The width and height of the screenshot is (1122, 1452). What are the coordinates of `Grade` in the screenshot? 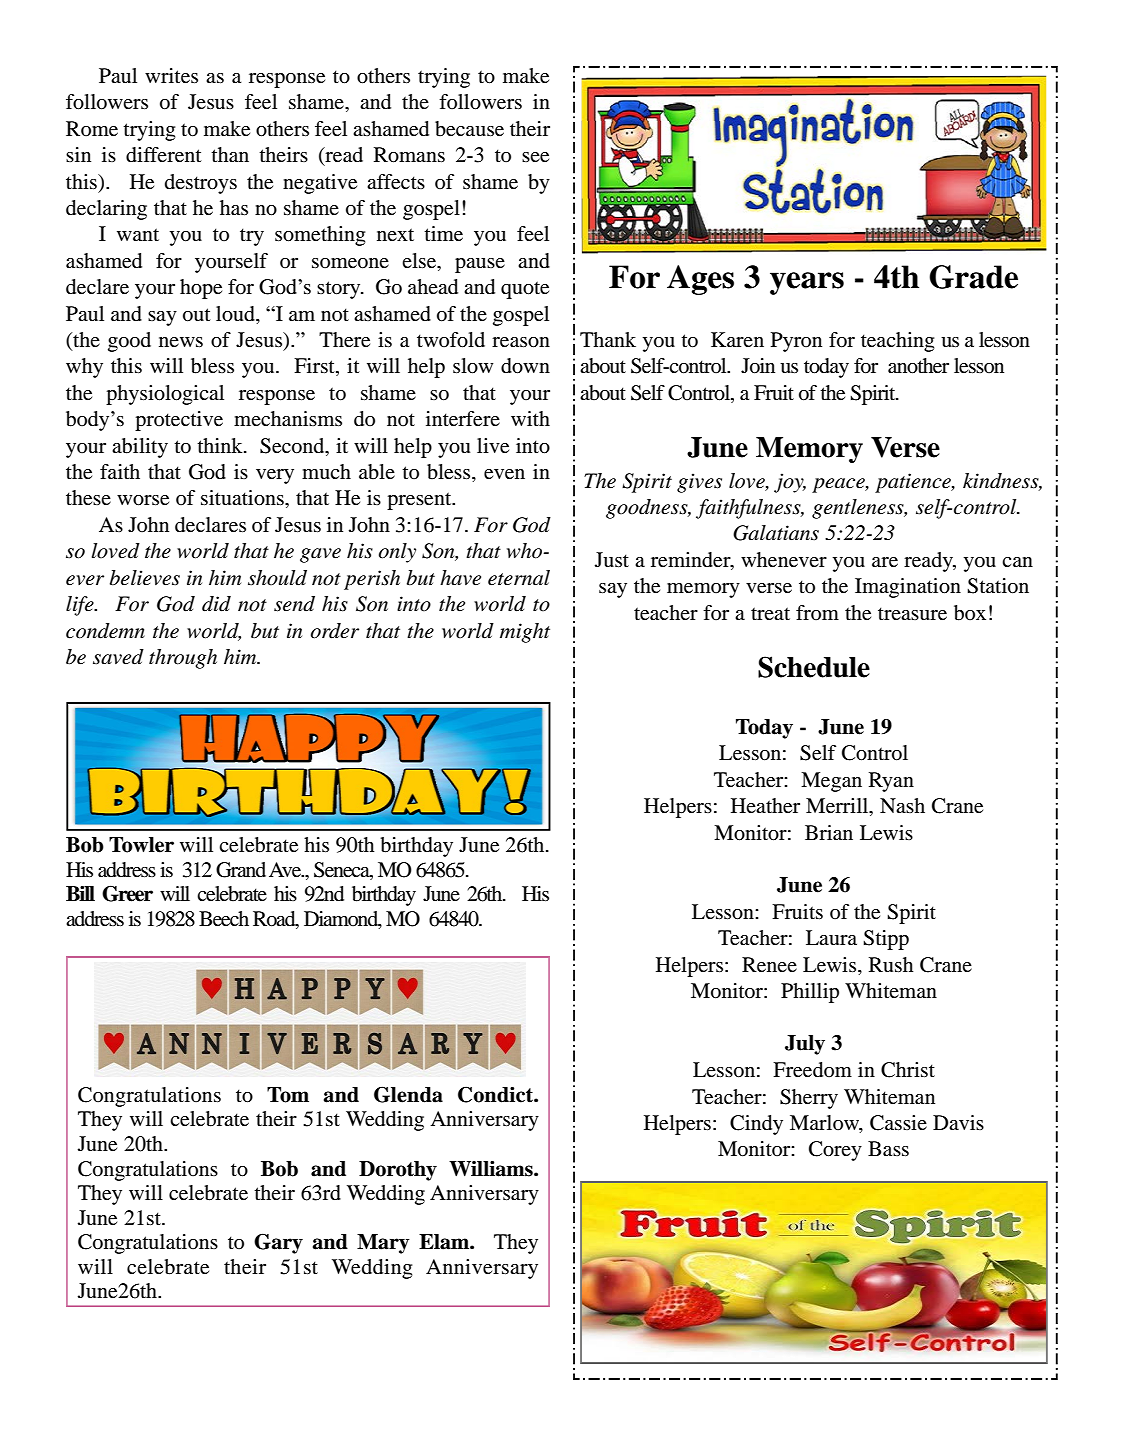 It's located at (973, 277).
